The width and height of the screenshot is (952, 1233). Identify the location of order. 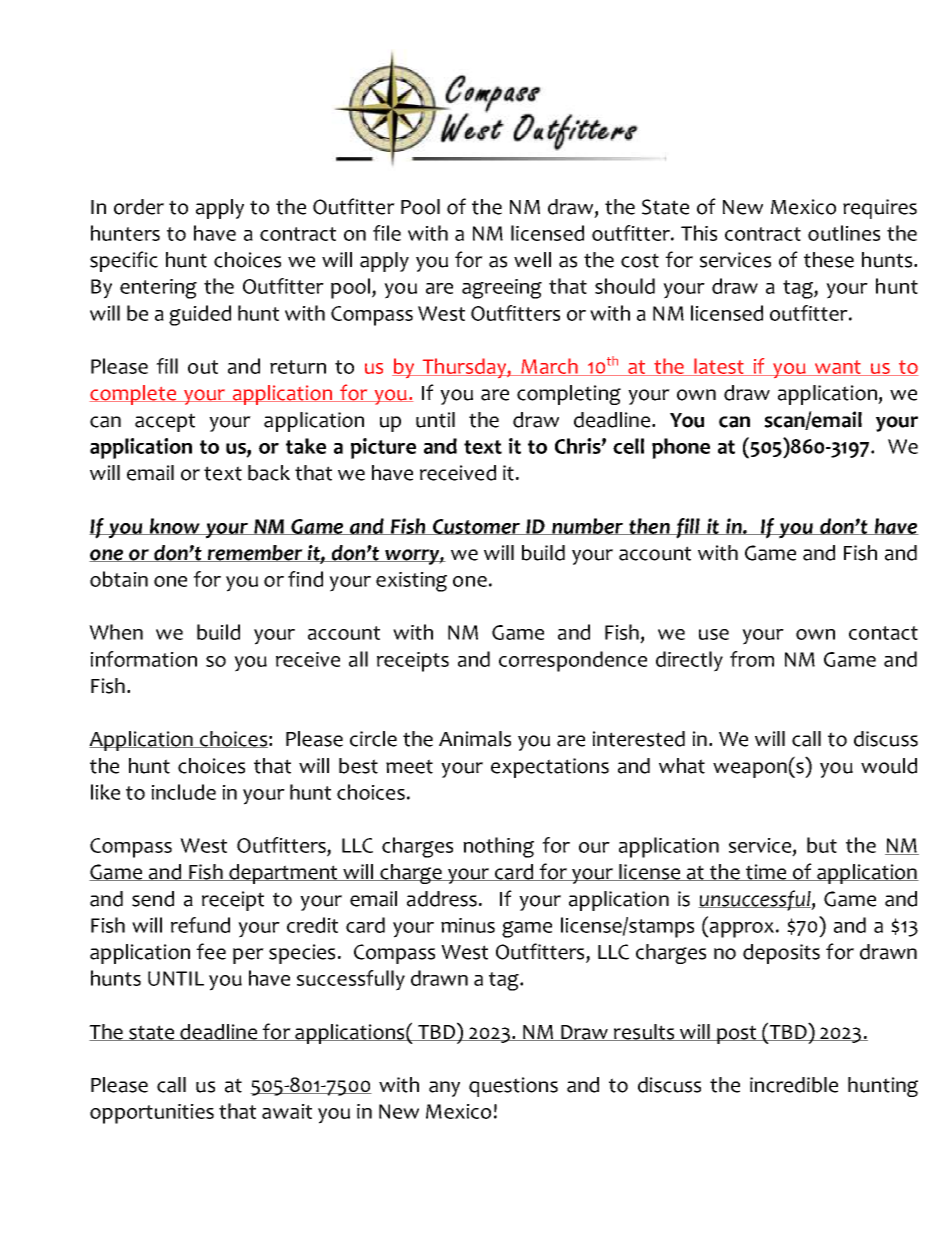
(139, 207).
